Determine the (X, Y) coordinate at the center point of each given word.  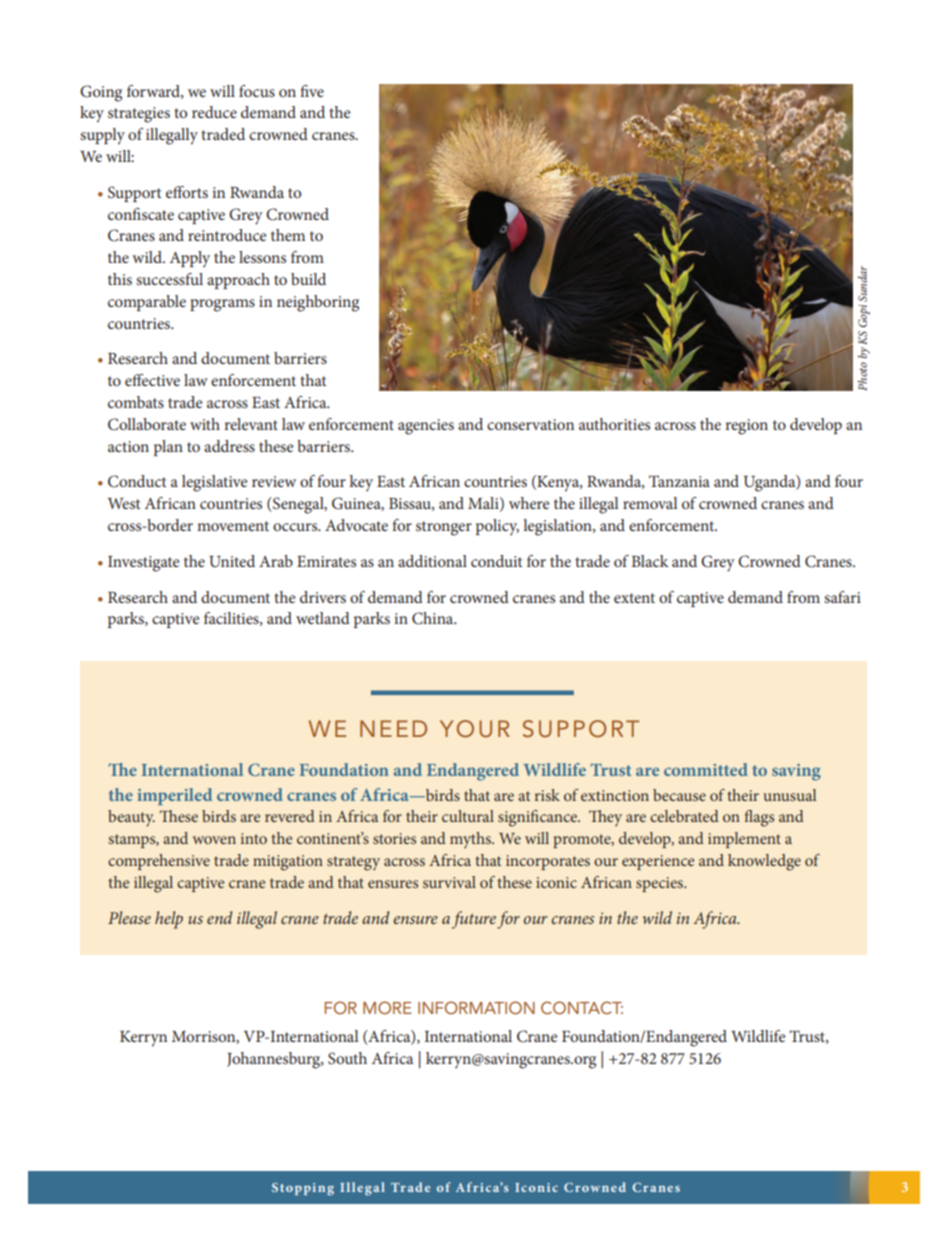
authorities (614, 424)
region (746, 427)
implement (744, 840)
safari (842, 597)
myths (471, 840)
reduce (214, 112)
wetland (323, 618)
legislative (215, 483)
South (347, 1058)
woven (214, 840)
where (529, 503)
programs (222, 305)
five (312, 91)
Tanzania (679, 481)
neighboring (318, 303)
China (434, 618)
